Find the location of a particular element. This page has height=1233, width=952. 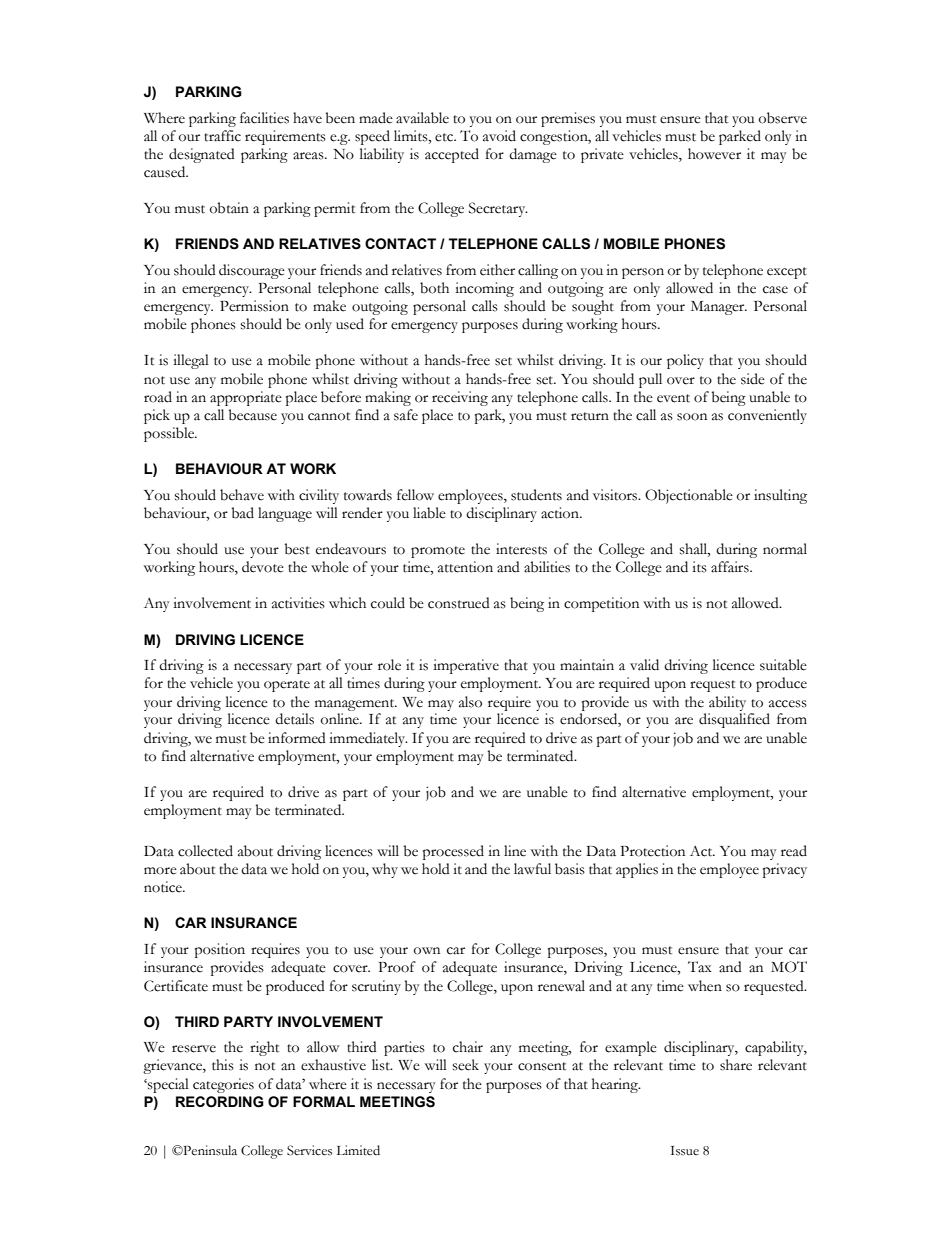

Issue is located at coordinates (685, 1151).
